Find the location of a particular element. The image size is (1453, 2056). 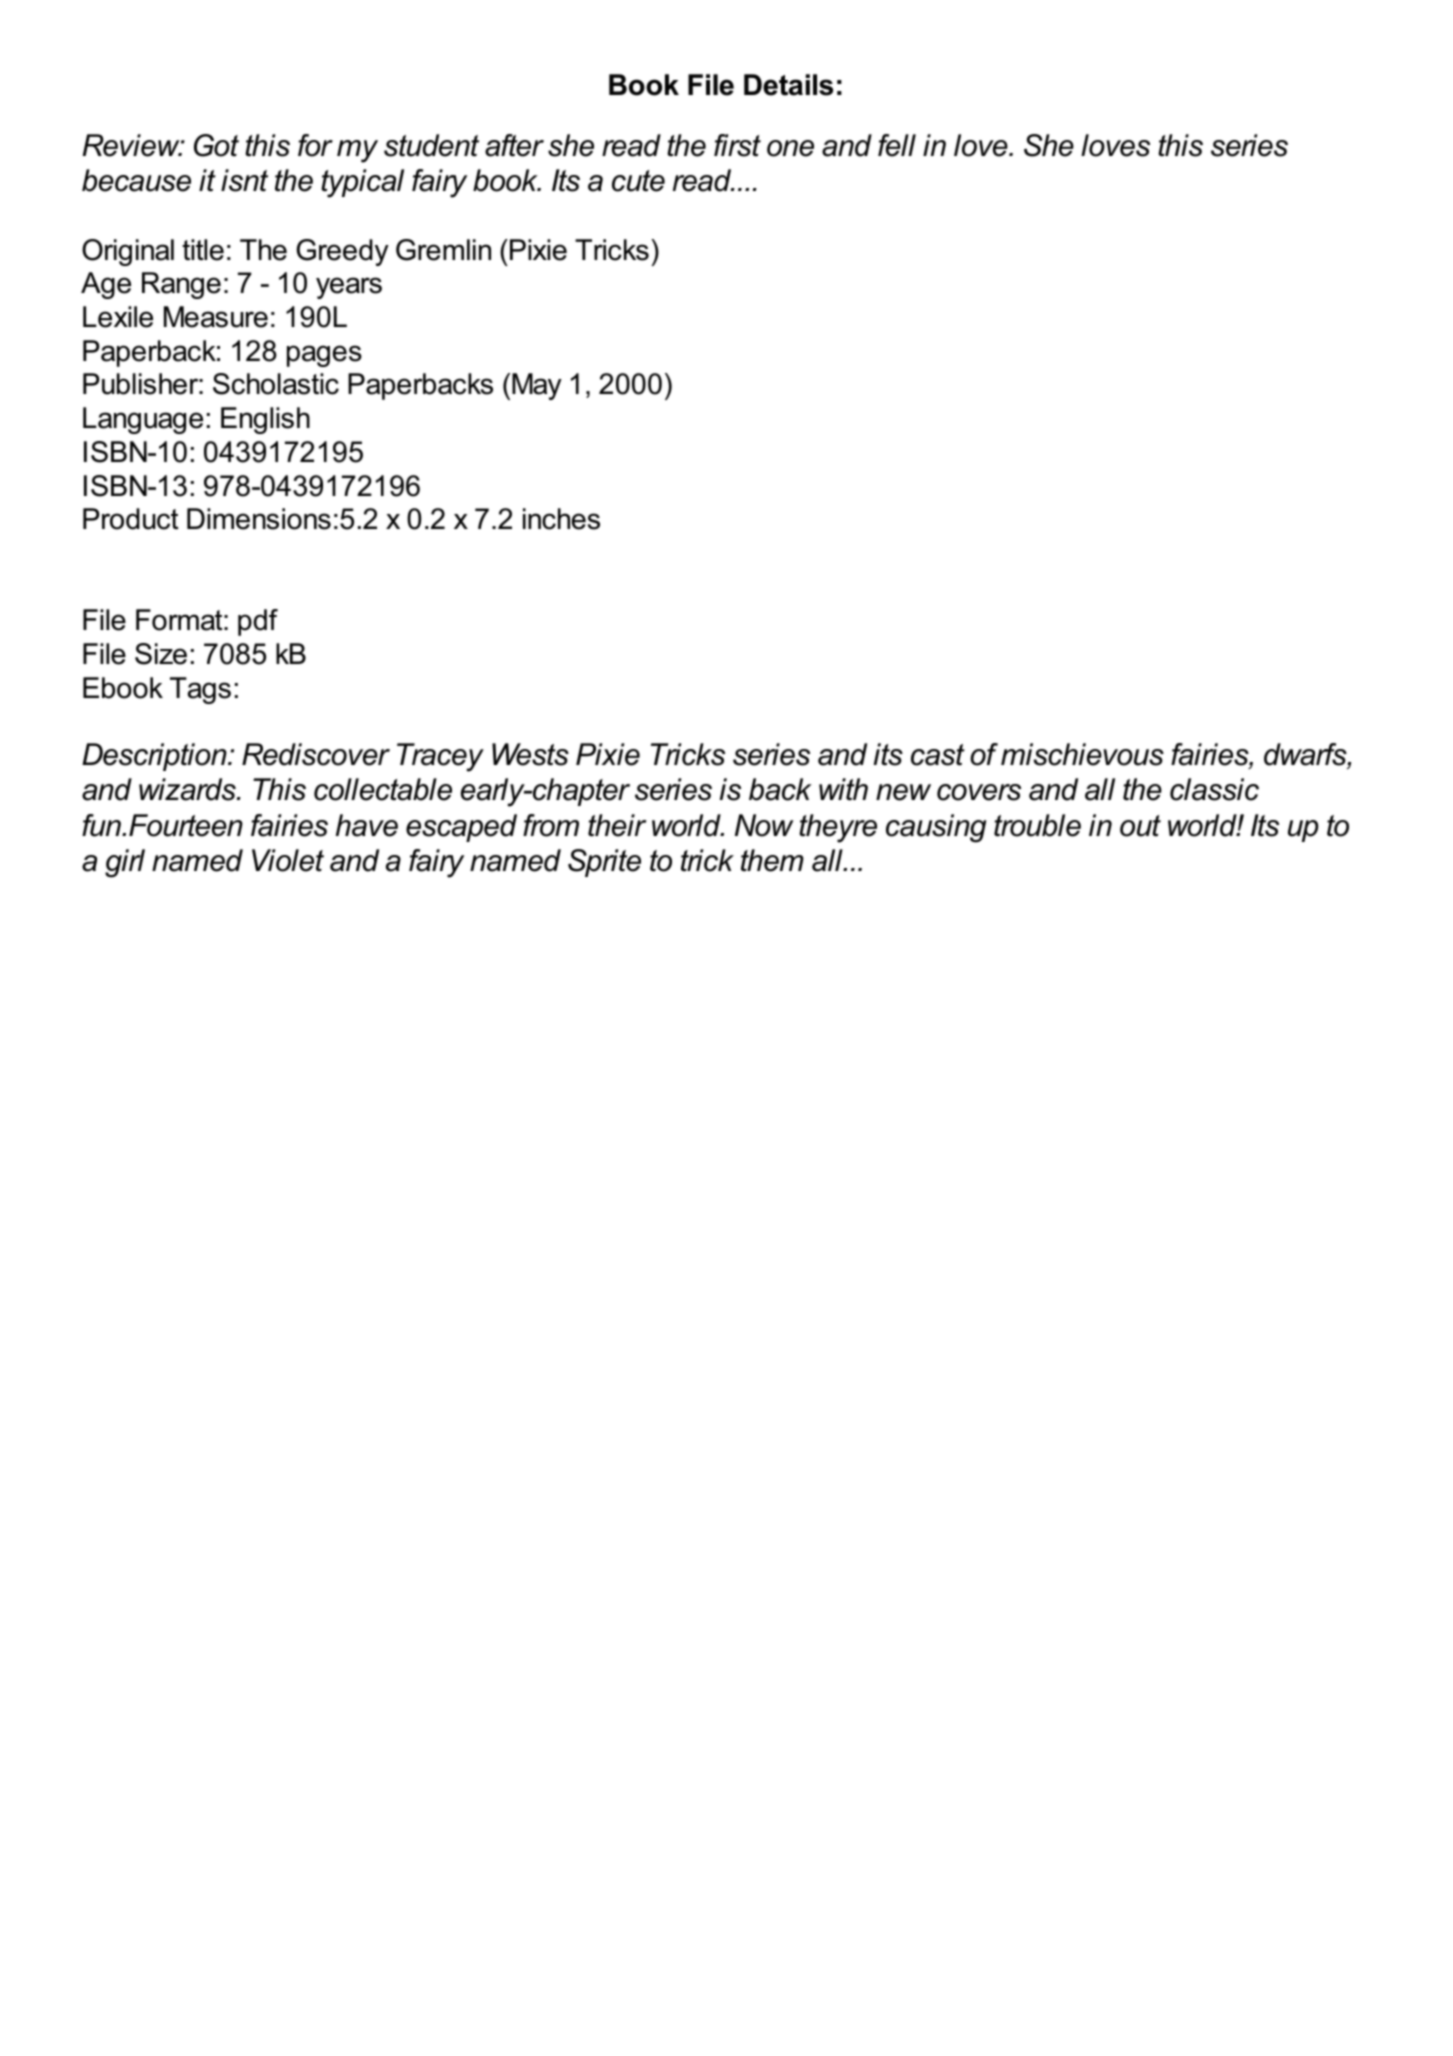

May is located at coordinates (537, 386).
